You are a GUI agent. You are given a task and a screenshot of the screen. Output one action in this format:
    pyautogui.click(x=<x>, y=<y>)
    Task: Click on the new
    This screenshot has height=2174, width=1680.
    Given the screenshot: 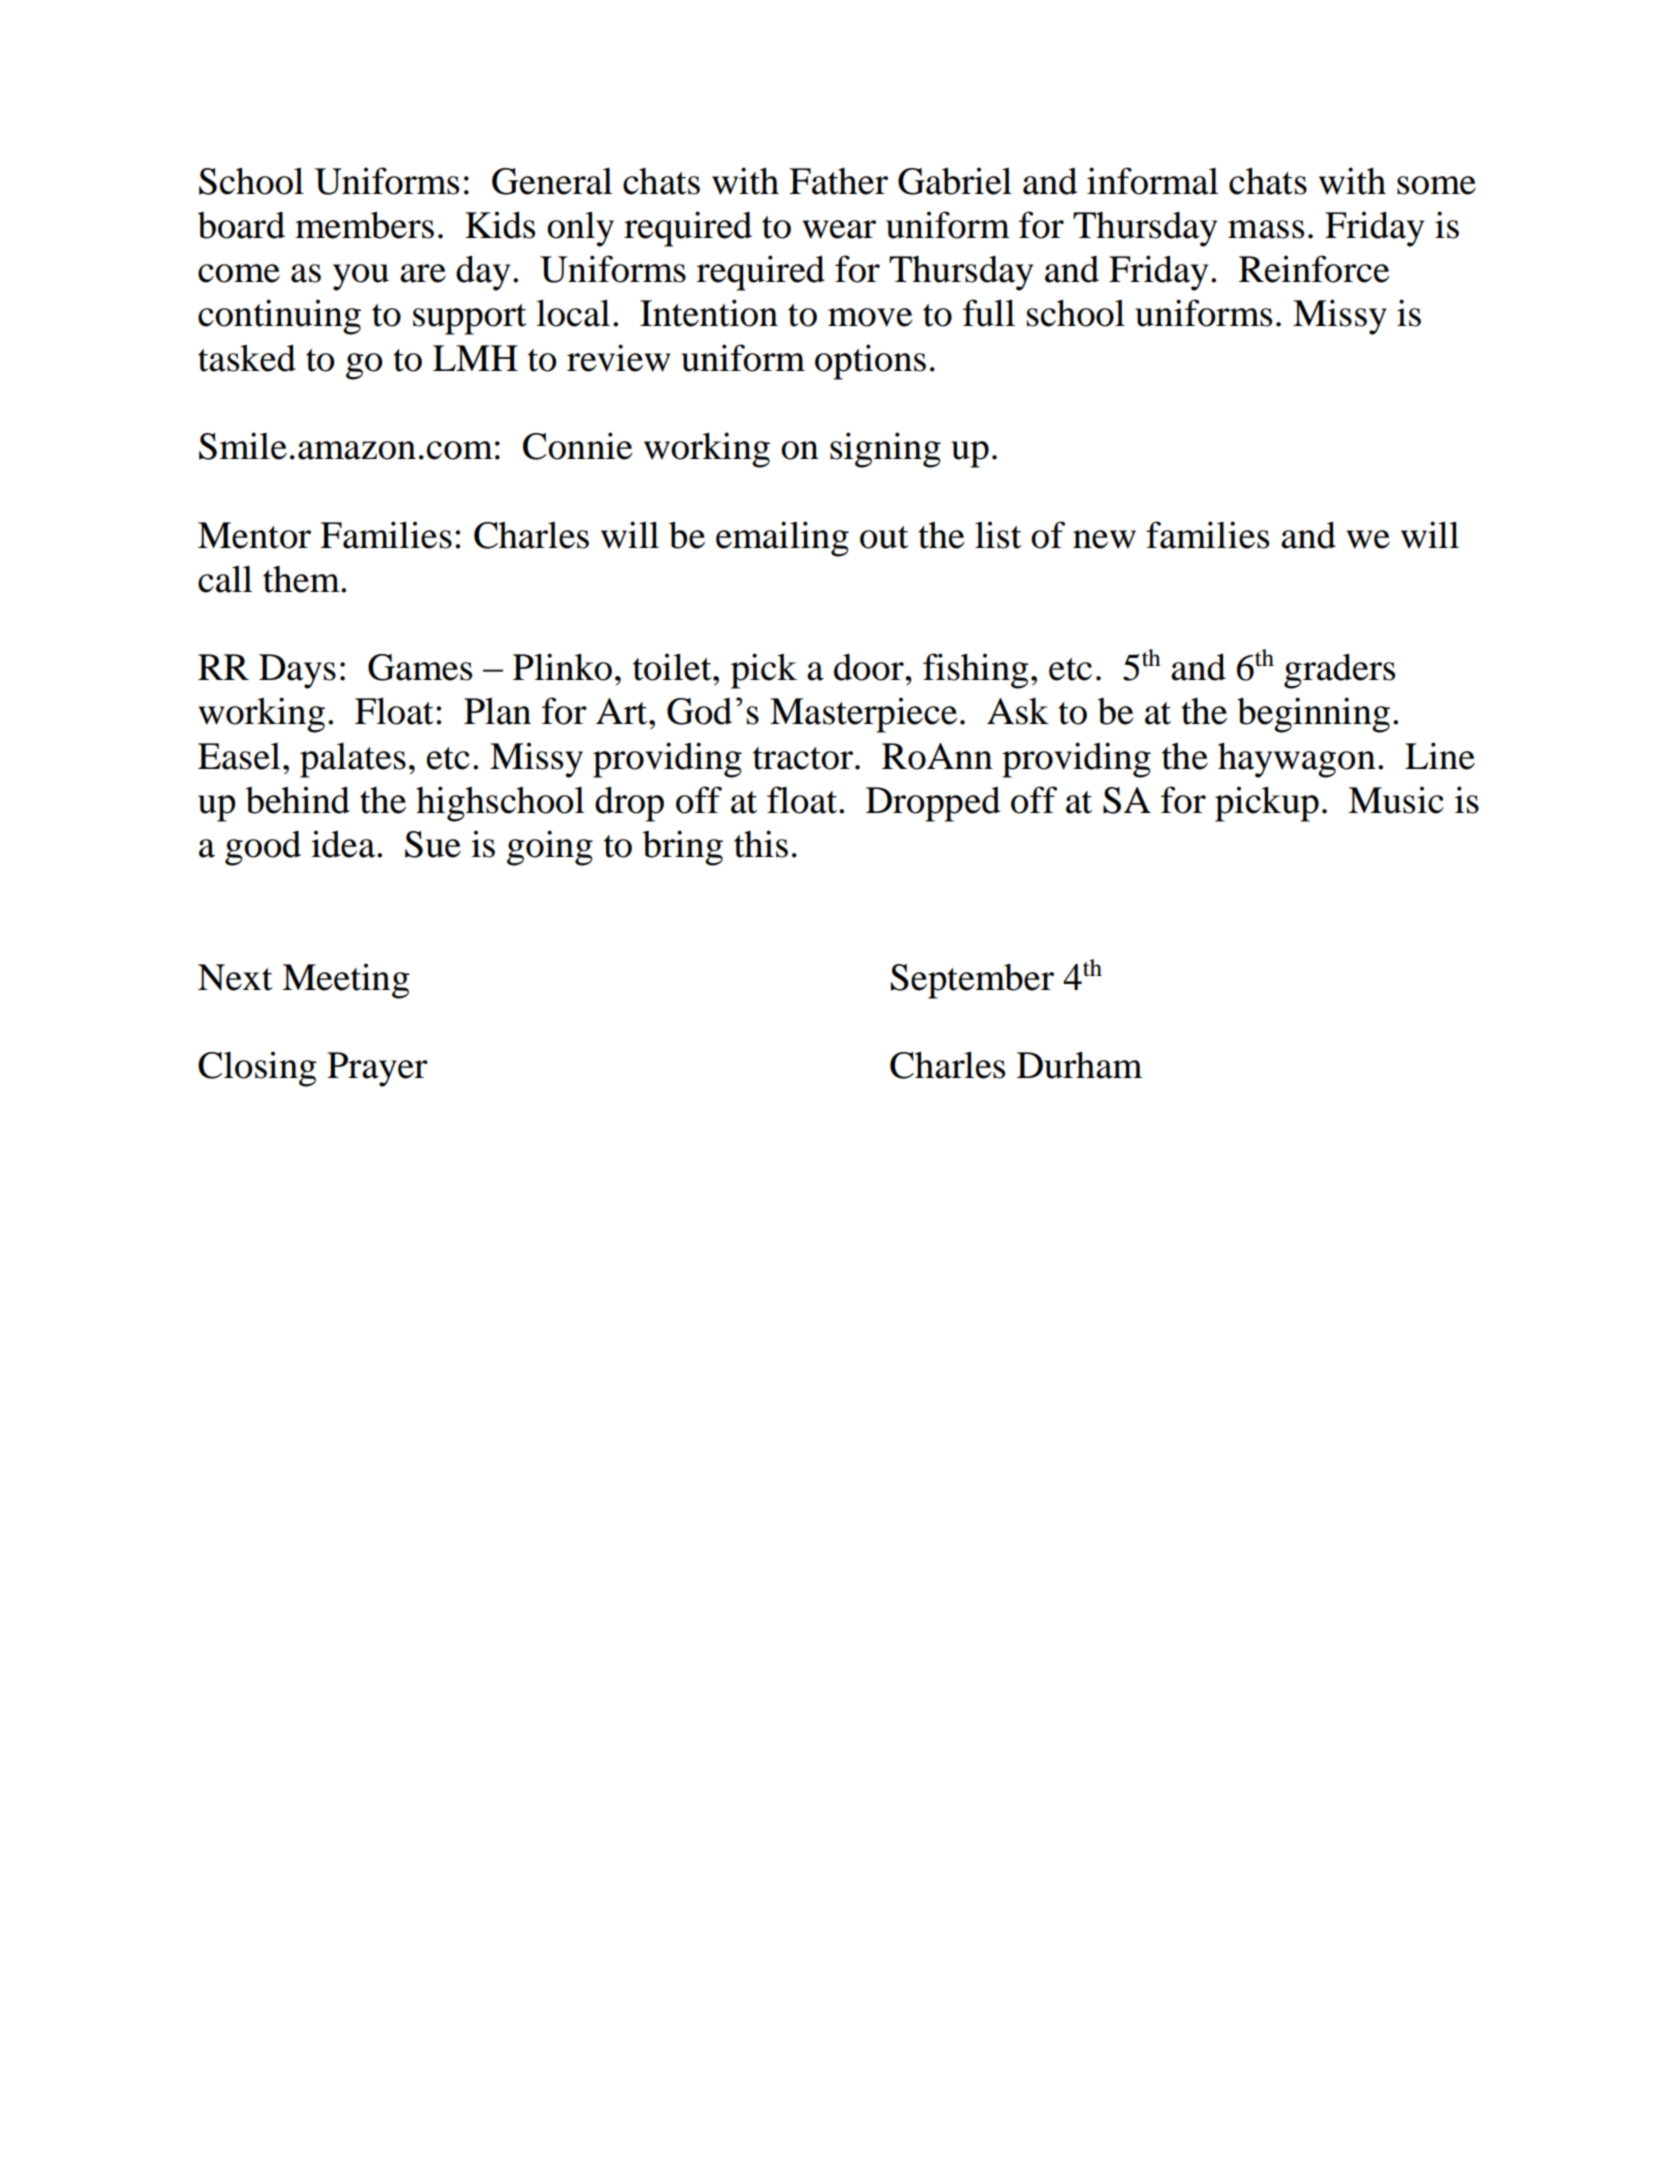 What is the action you would take?
    pyautogui.click(x=1104, y=539)
